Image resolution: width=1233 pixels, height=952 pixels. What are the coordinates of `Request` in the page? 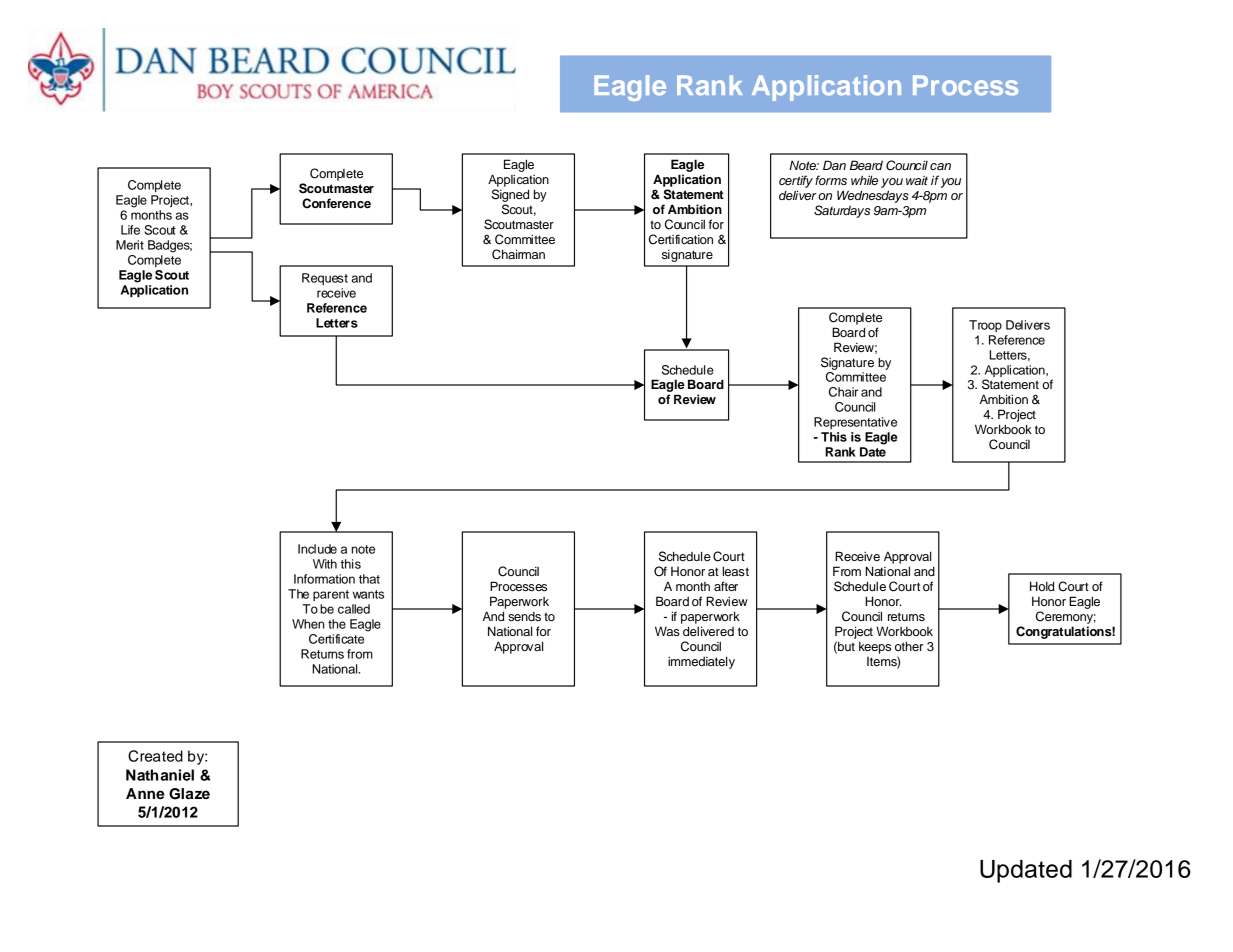 It's located at (325, 279).
